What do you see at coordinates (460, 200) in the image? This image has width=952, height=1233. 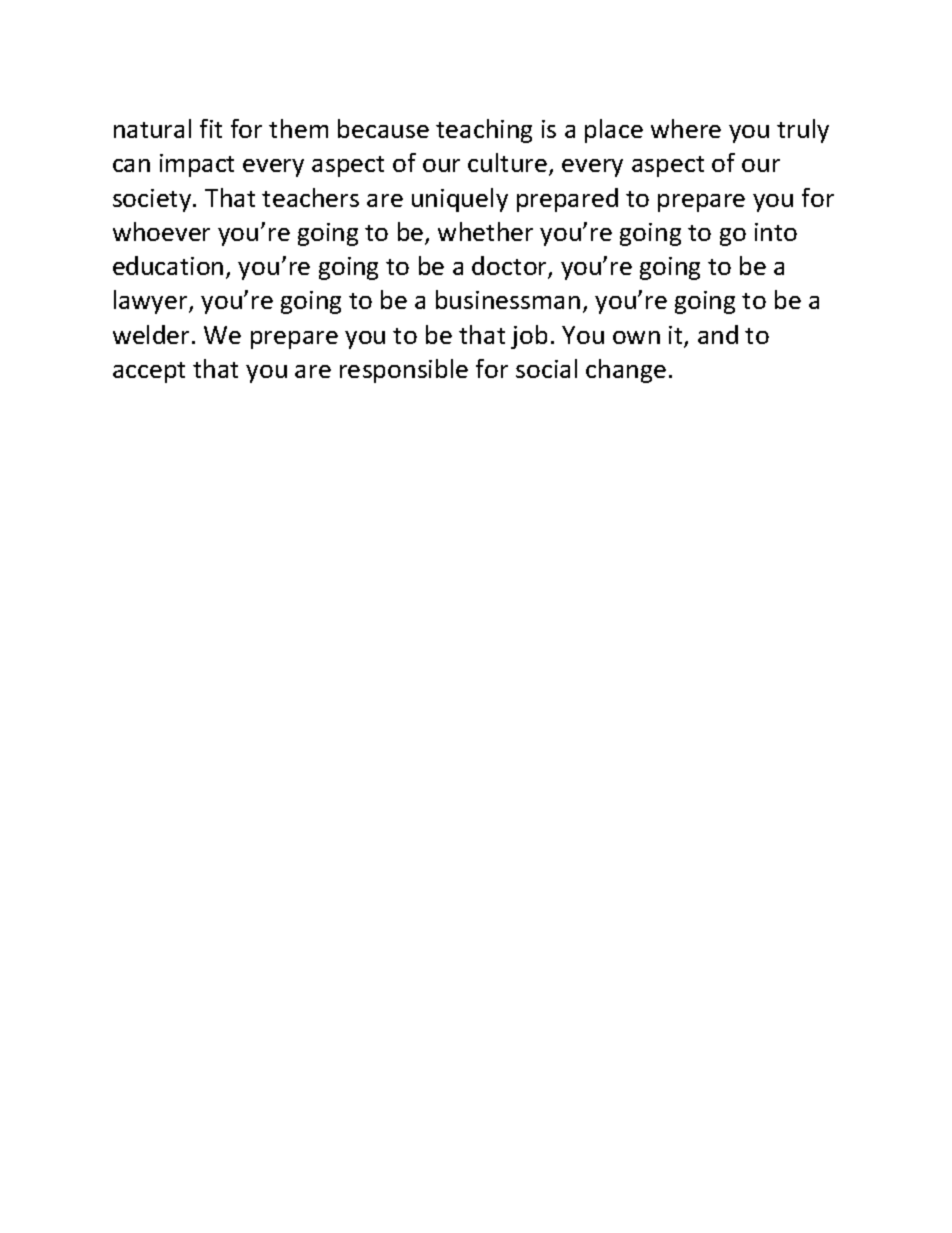 I see `uniquely` at bounding box center [460, 200].
